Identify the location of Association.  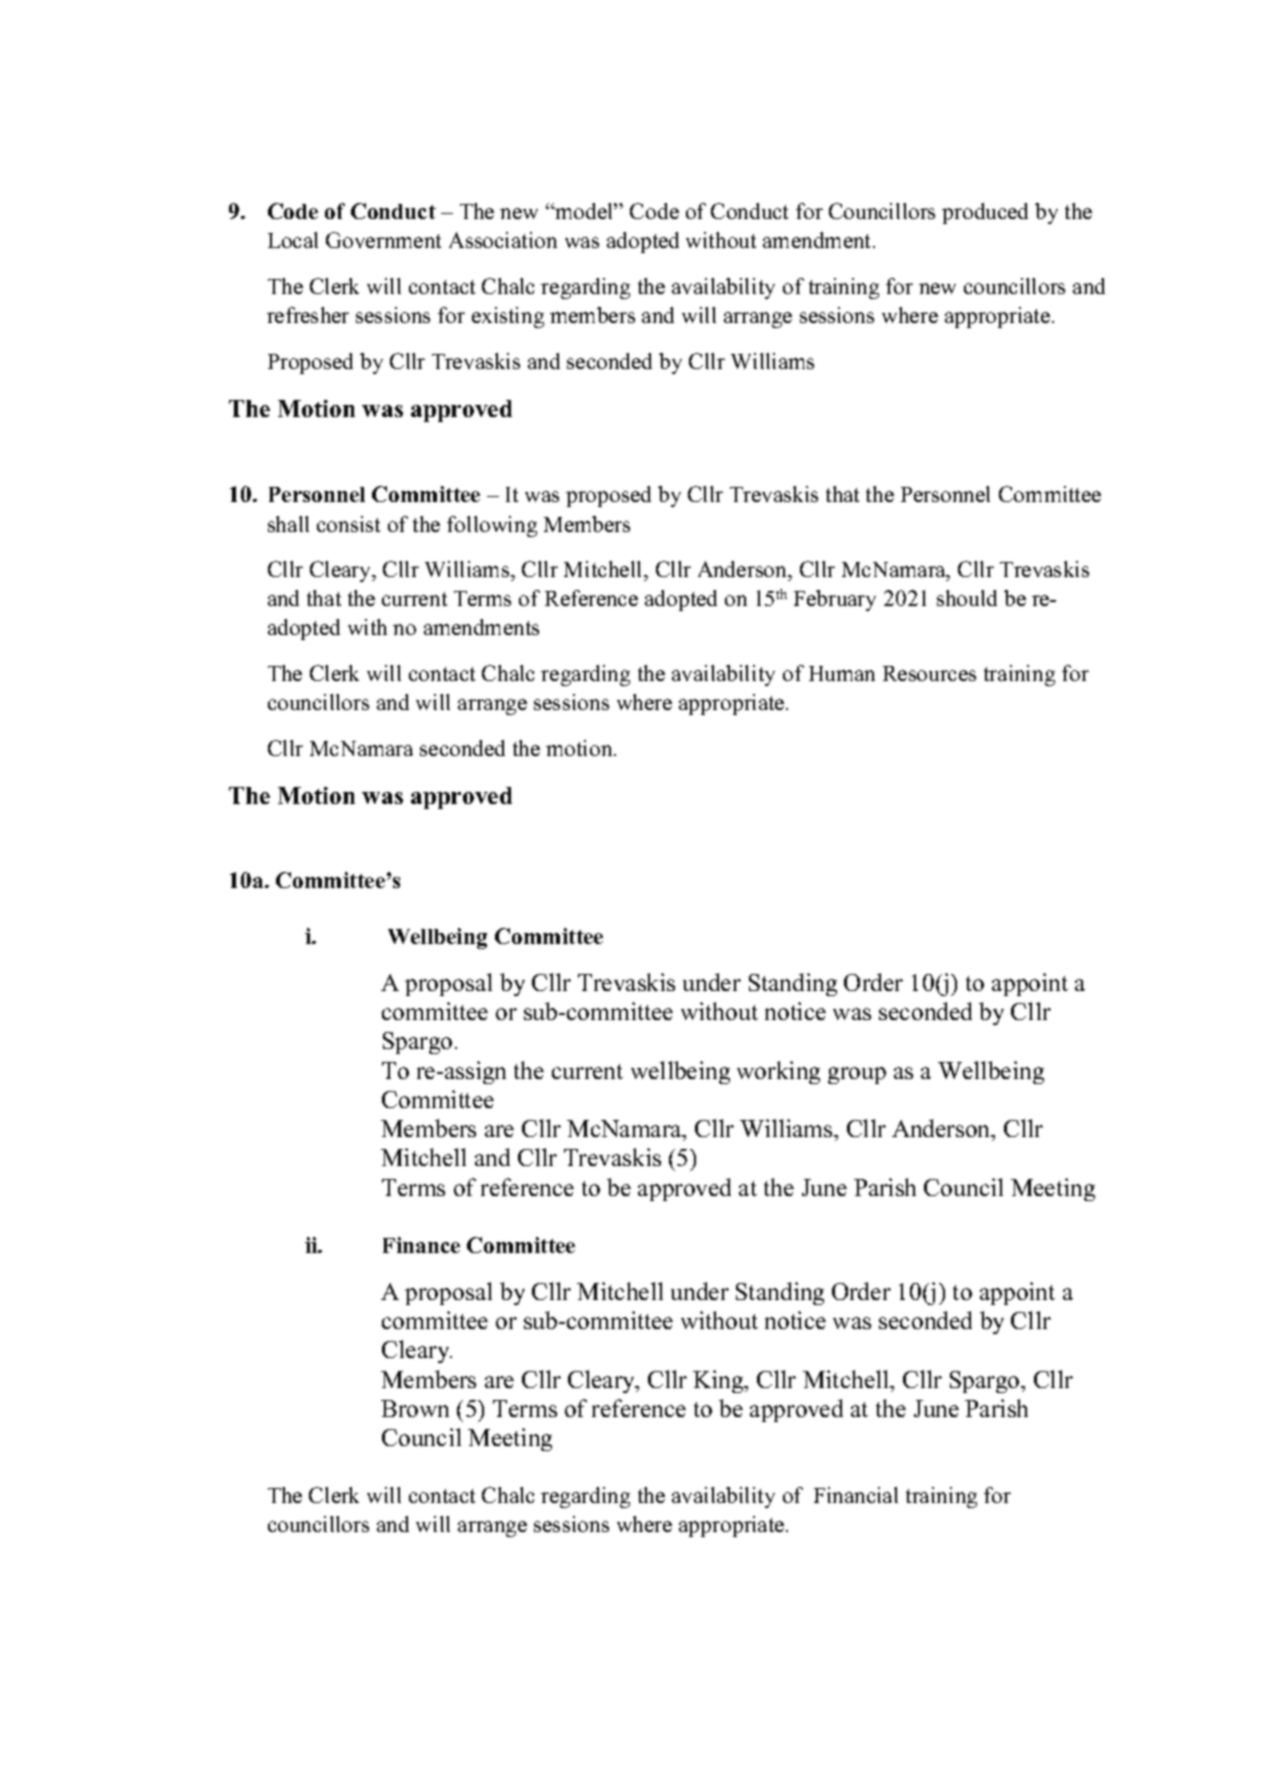
(503, 240).
